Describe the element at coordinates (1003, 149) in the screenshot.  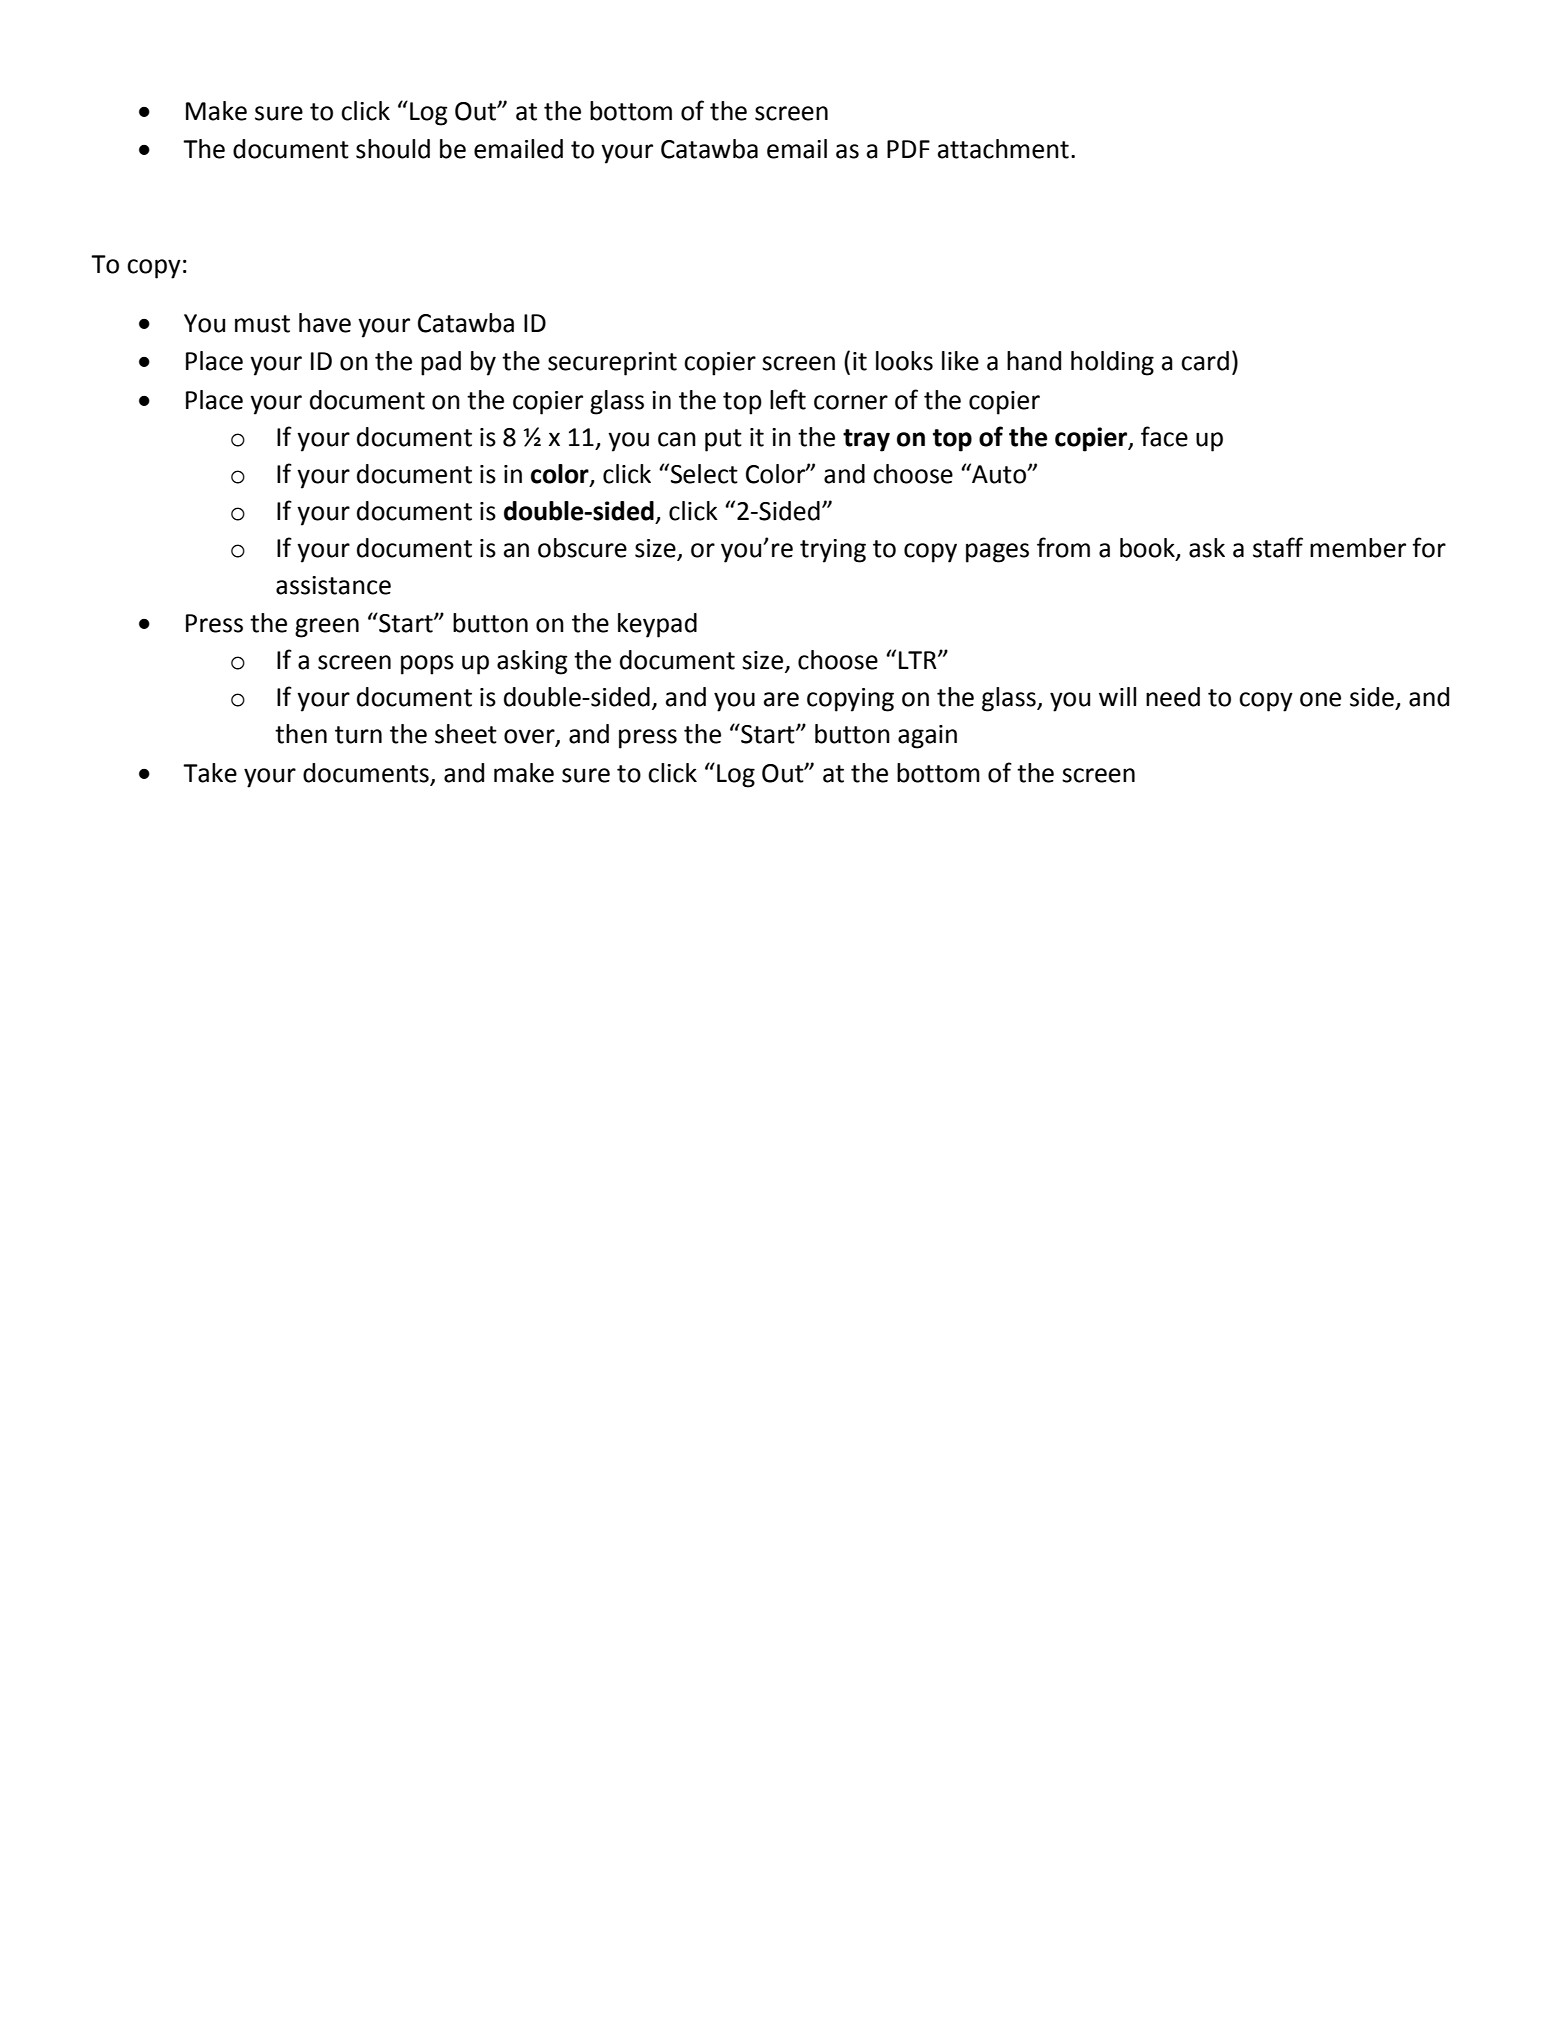
I see `attachment` at that location.
